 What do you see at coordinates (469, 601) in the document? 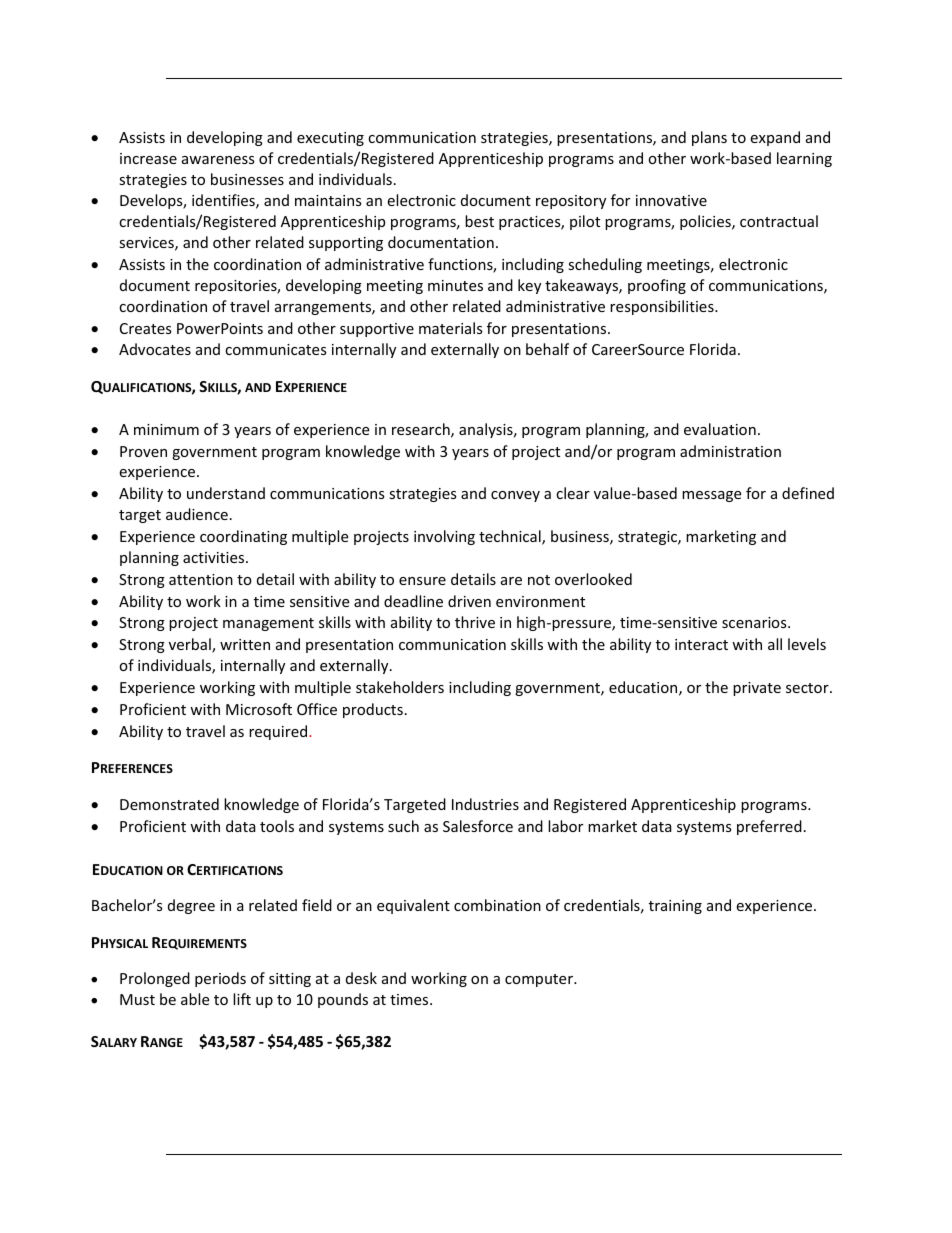
I see `driven` at bounding box center [469, 601].
